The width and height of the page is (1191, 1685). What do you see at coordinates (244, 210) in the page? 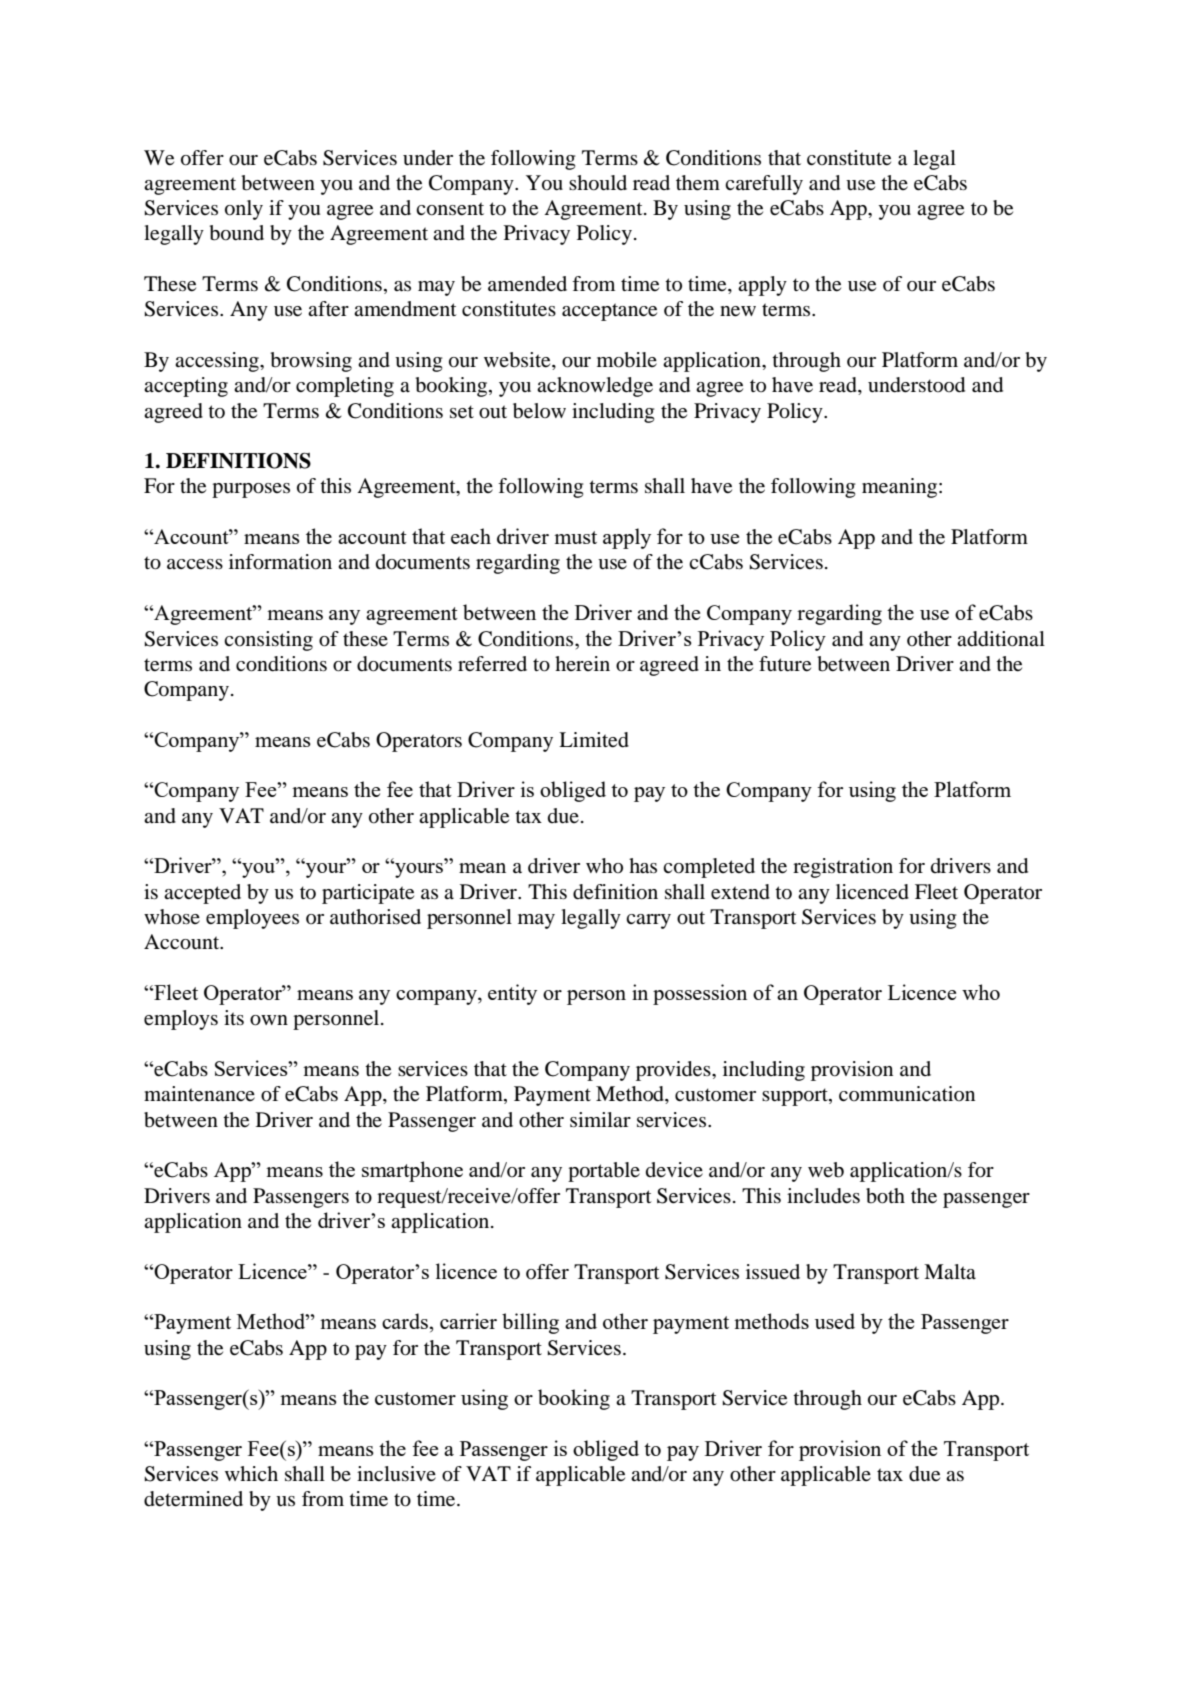
I see `only` at bounding box center [244, 210].
